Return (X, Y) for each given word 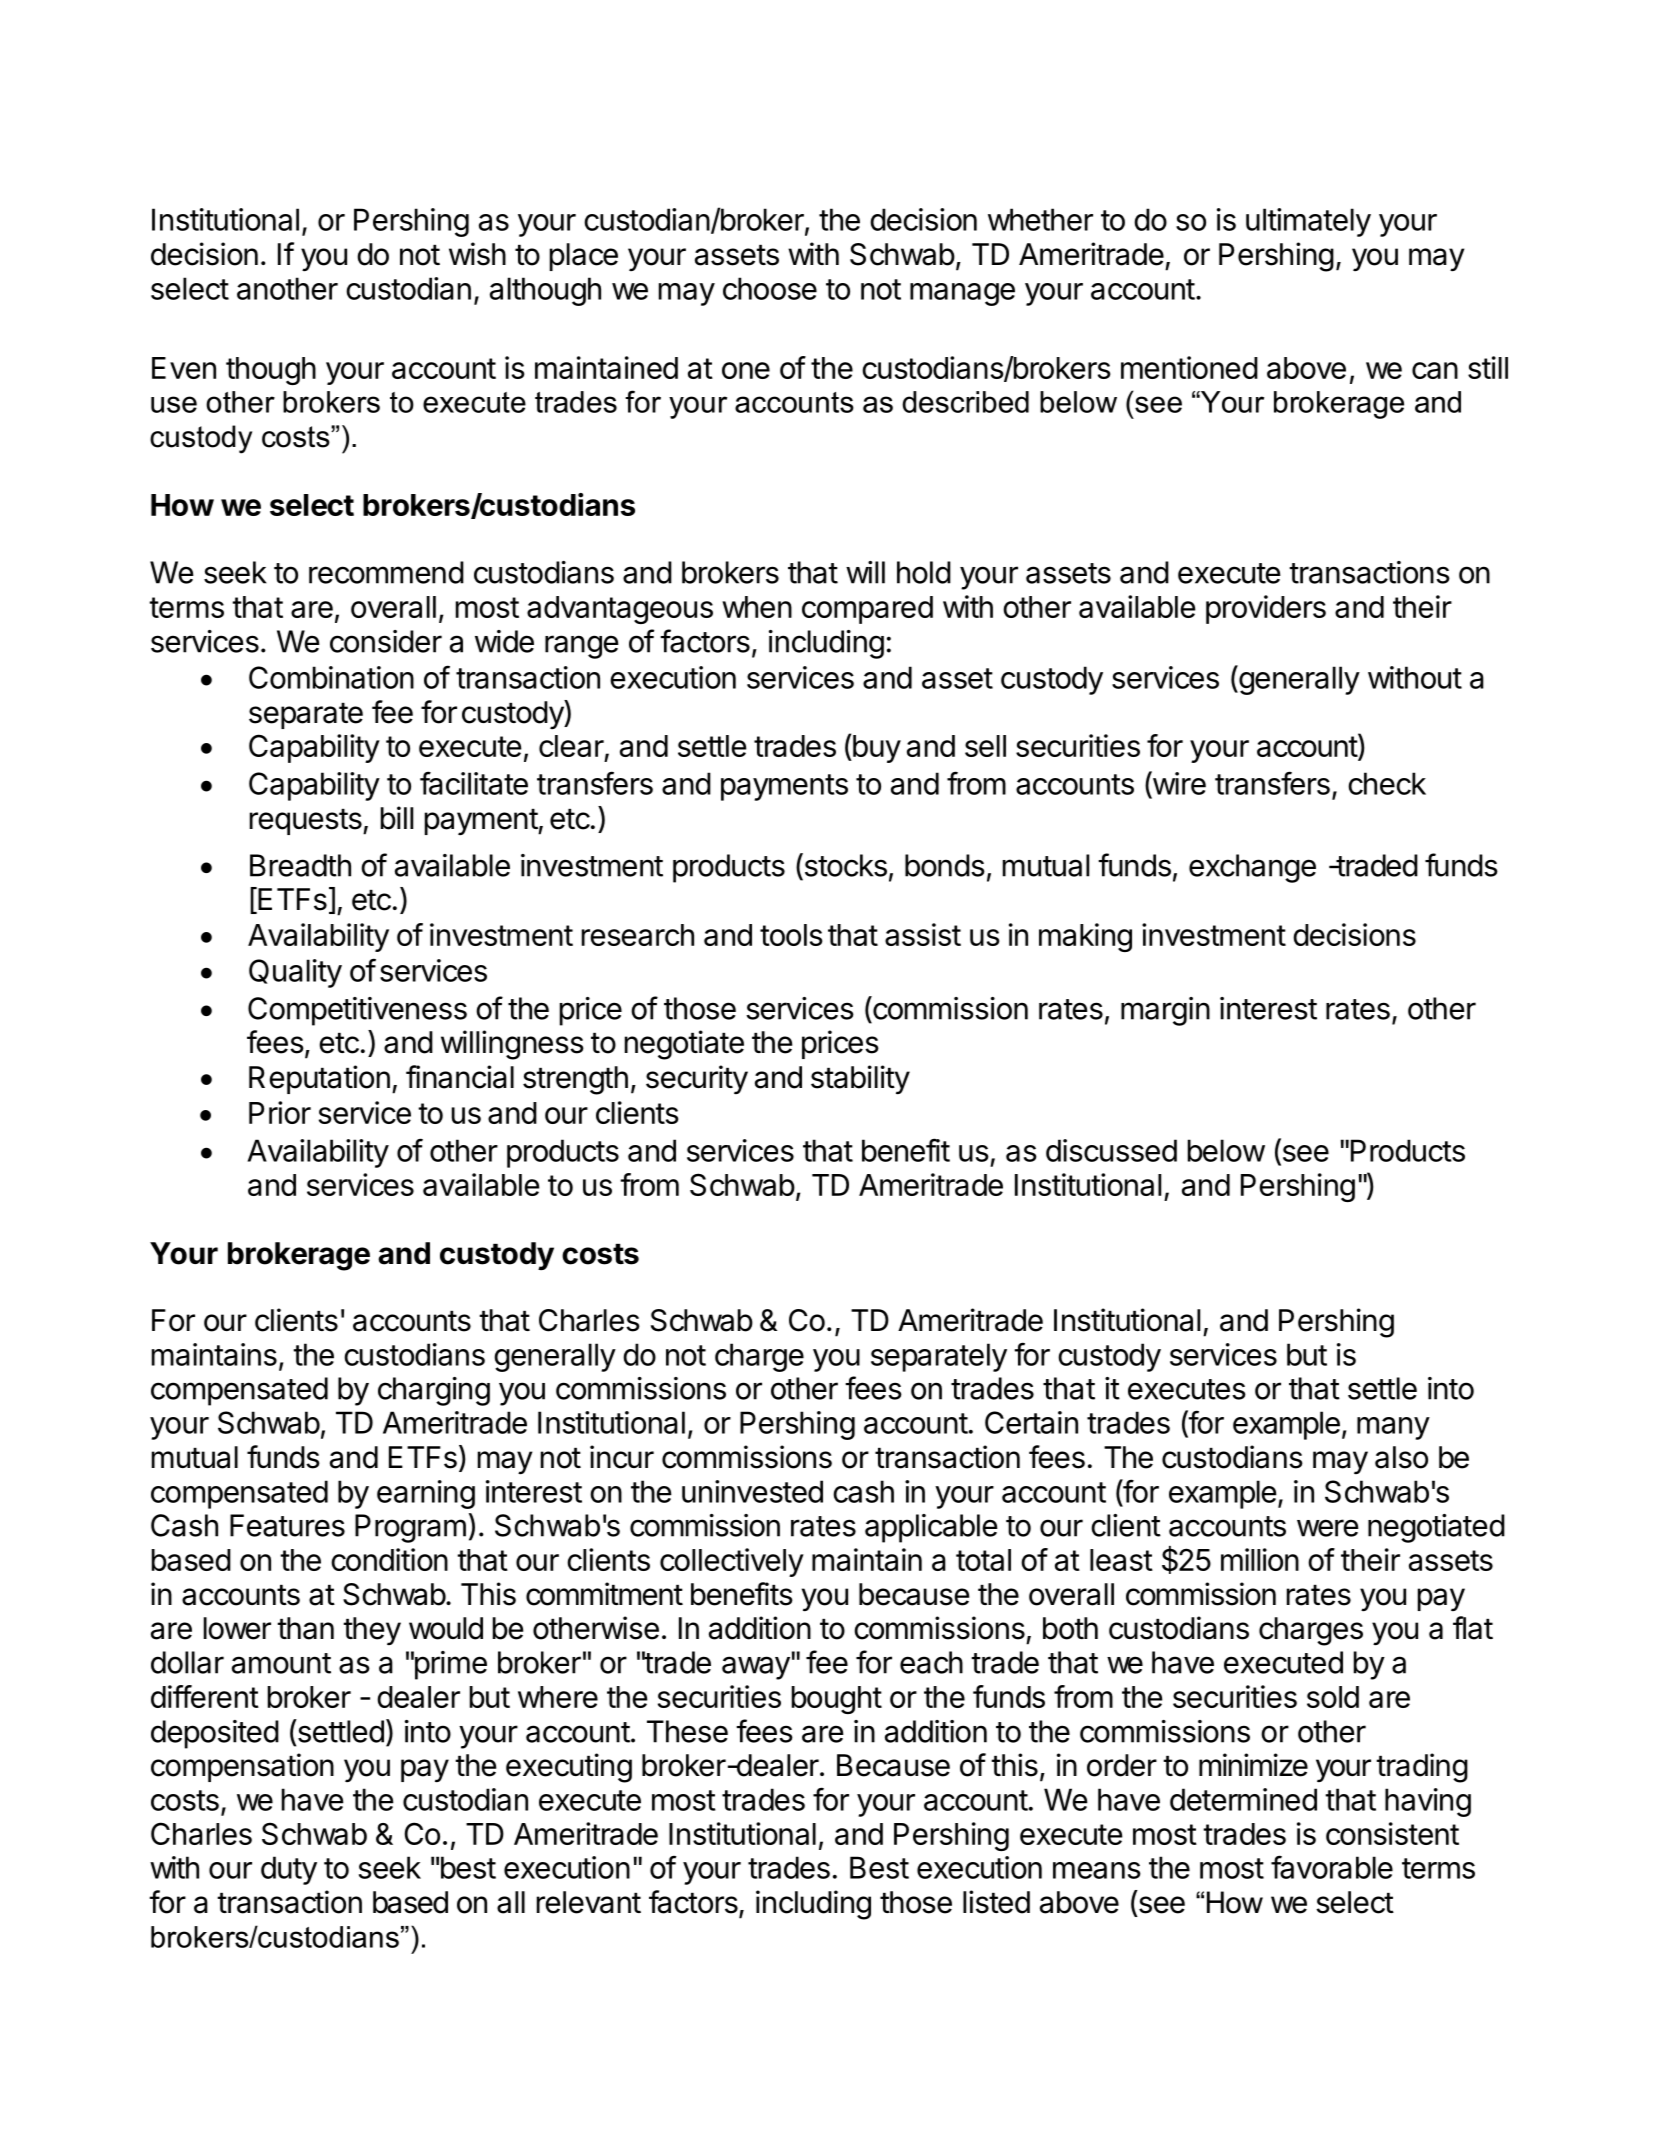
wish (477, 254)
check (1387, 783)
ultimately (1308, 222)
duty (289, 1870)
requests (307, 822)
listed (996, 1902)
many (1393, 1428)
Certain (1031, 1422)
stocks (844, 865)
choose (770, 288)
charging (434, 1391)
